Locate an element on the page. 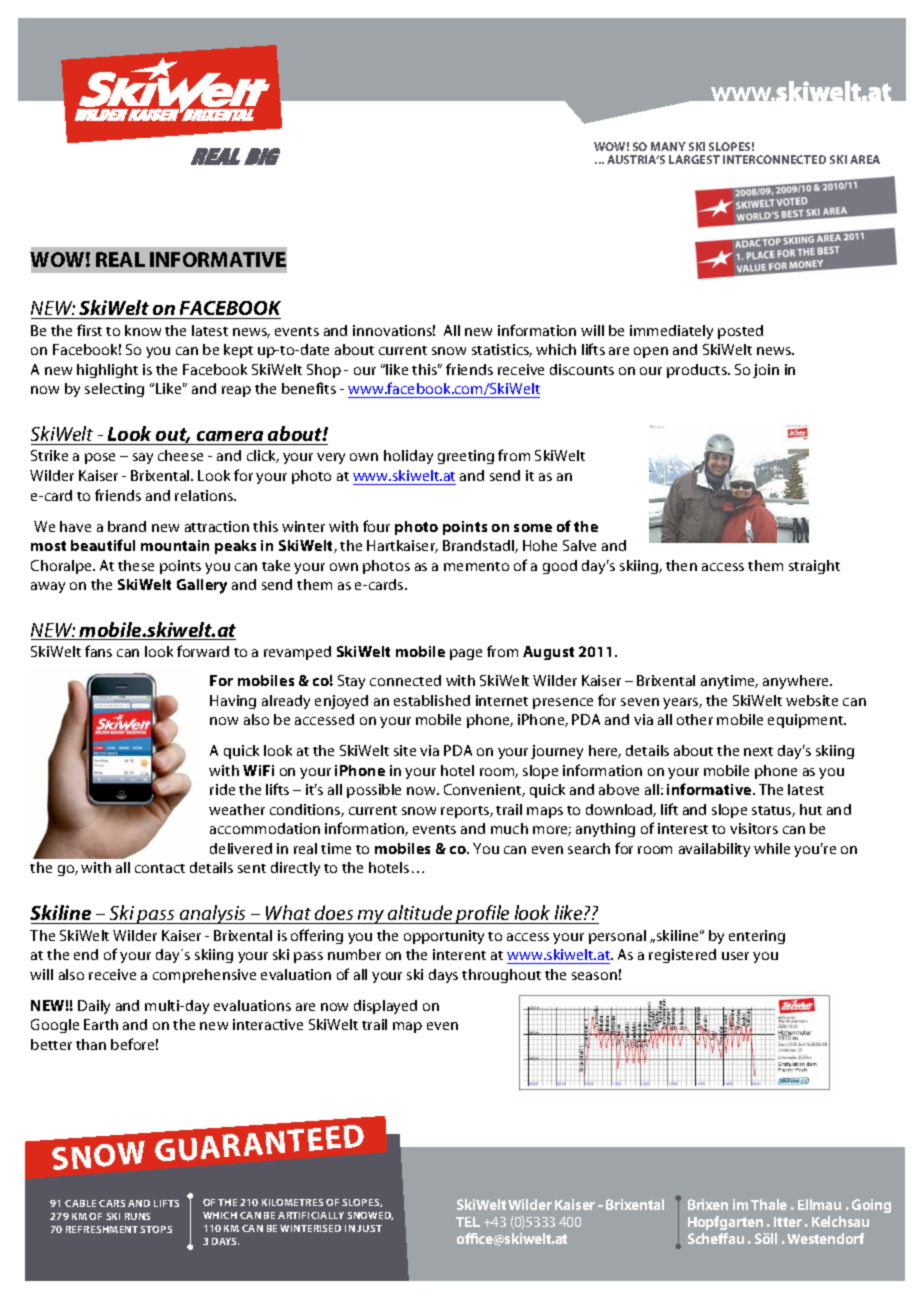  much is located at coordinates (509, 828).
